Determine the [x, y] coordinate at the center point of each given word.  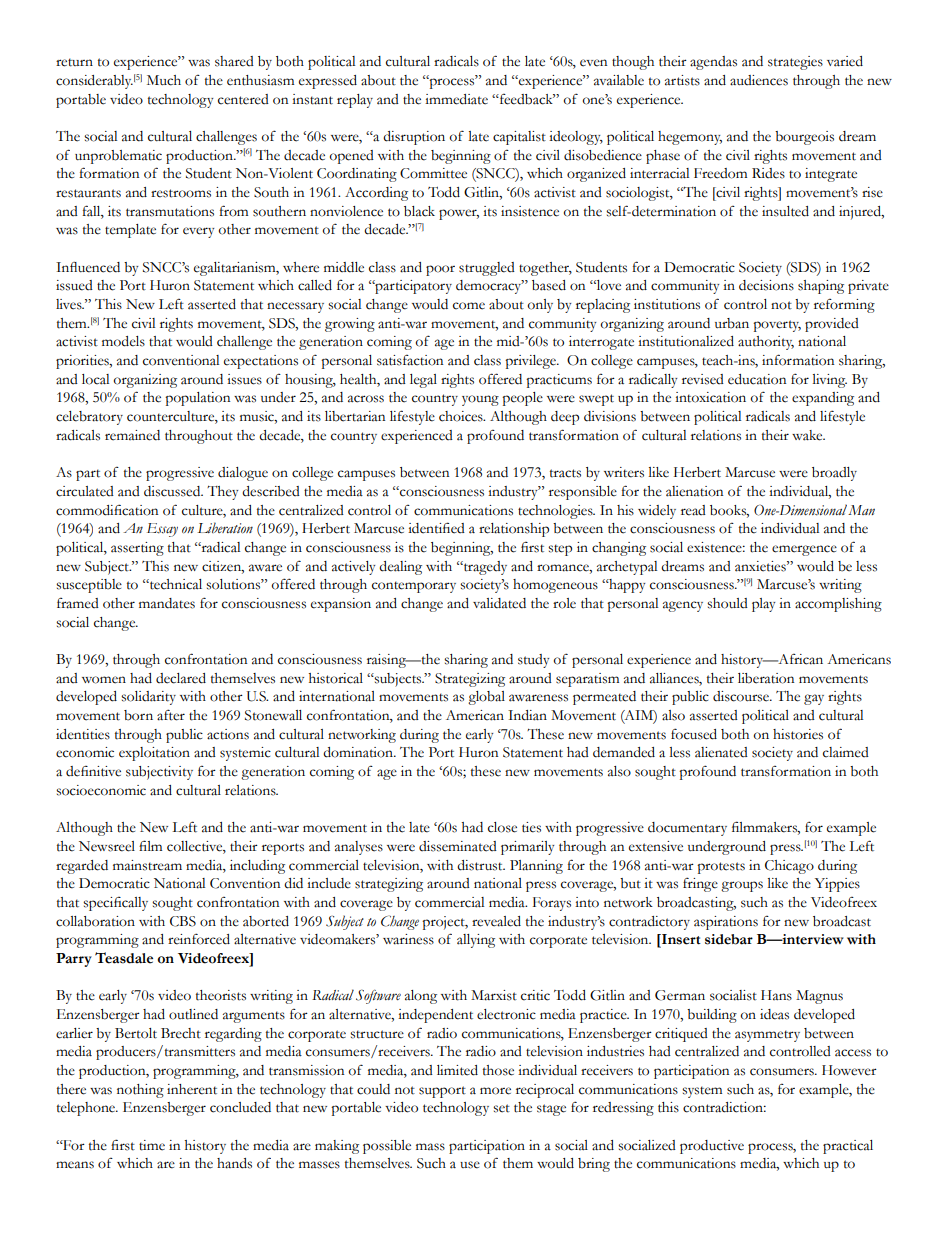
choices [462, 416]
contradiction [724, 1107]
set [501, 1108]
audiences [759, 80]
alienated [721, 752]
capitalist [519, 138]
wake [808, 435]
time [152, 1145]
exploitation [154, 754]
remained [132, 435]
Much [164, 80]
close [502, 827]
